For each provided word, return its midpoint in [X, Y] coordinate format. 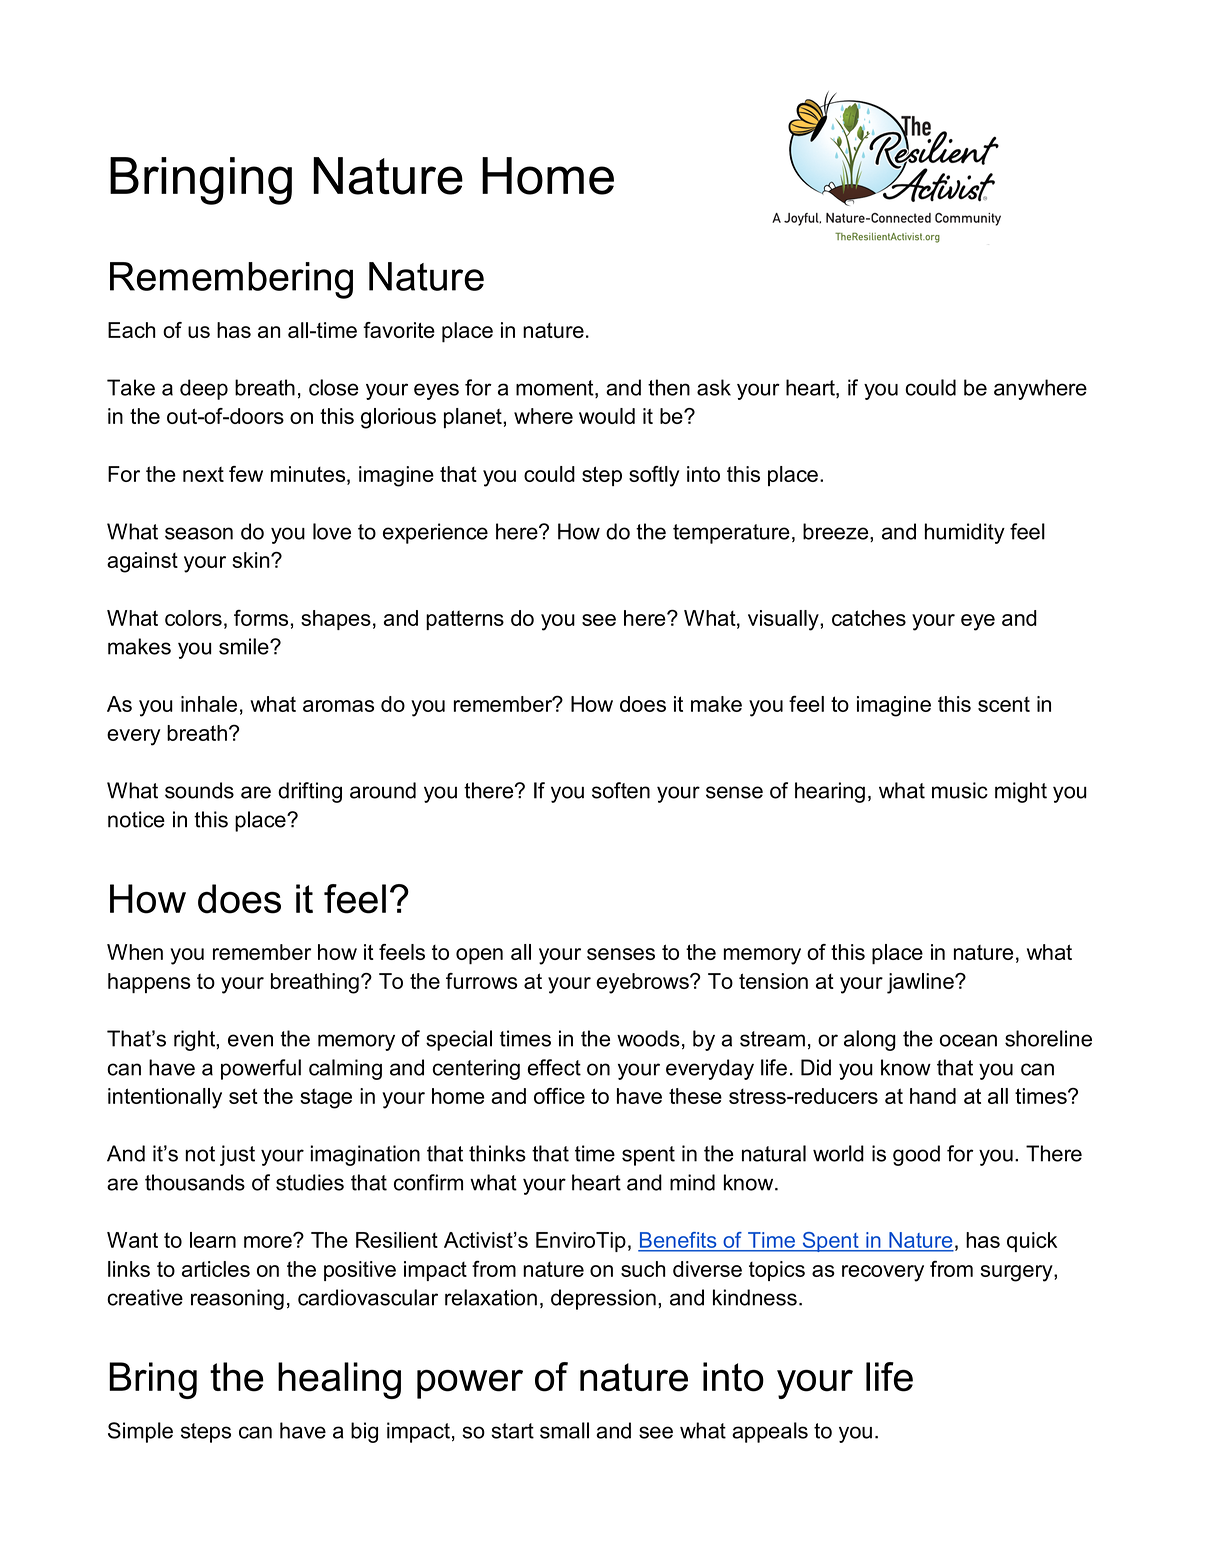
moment [556, 389]
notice [136, 819]
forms [261, 618]
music [960, 790]
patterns [465, 620]
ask [714, 387]
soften [621, 790]
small [564, 1430]
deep [204, 389]
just [237, 1155]
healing [339, 1380]
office [559, 1096]
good [916, 1155]
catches [869, 618]
